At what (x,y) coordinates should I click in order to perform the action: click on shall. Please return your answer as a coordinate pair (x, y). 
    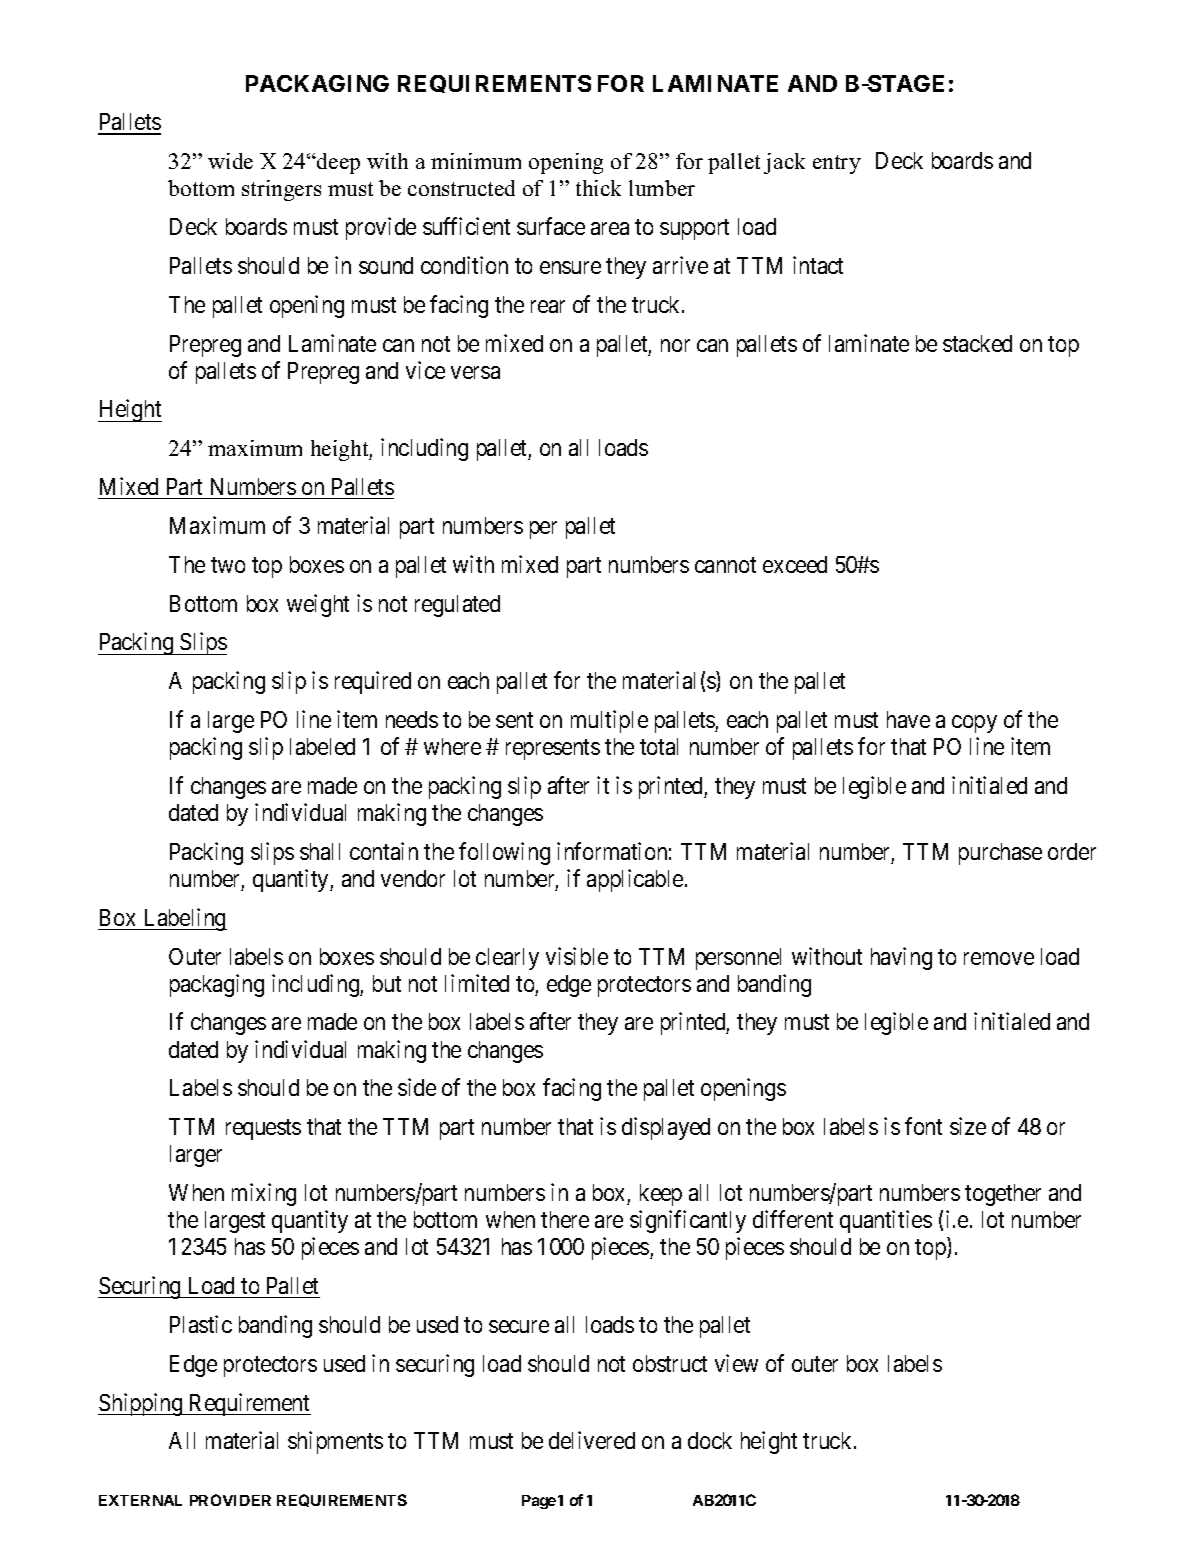
    Looking at the image, I should click on (320, 851).
